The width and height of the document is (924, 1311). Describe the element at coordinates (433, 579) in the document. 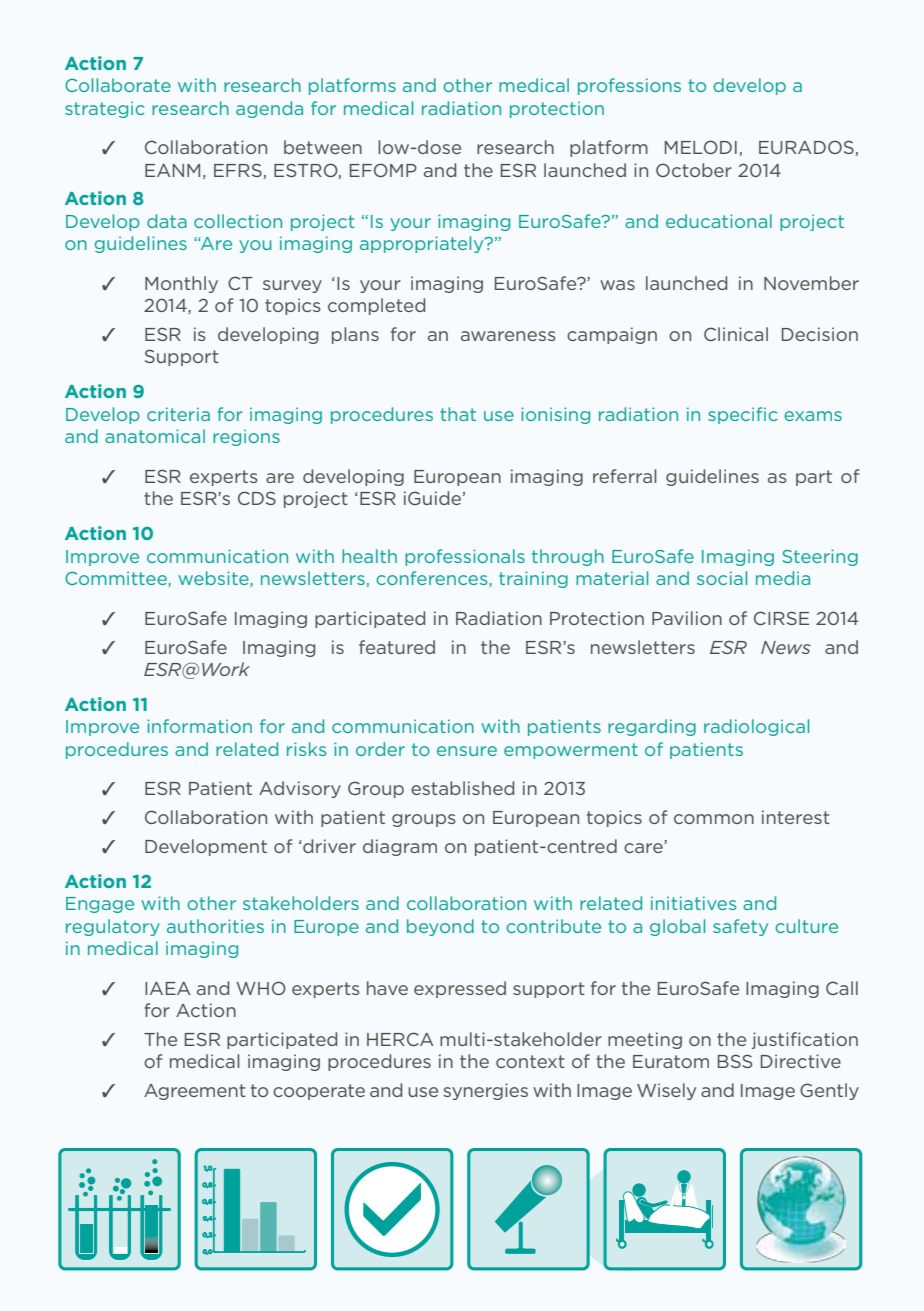

I see `conferences` at that location.
